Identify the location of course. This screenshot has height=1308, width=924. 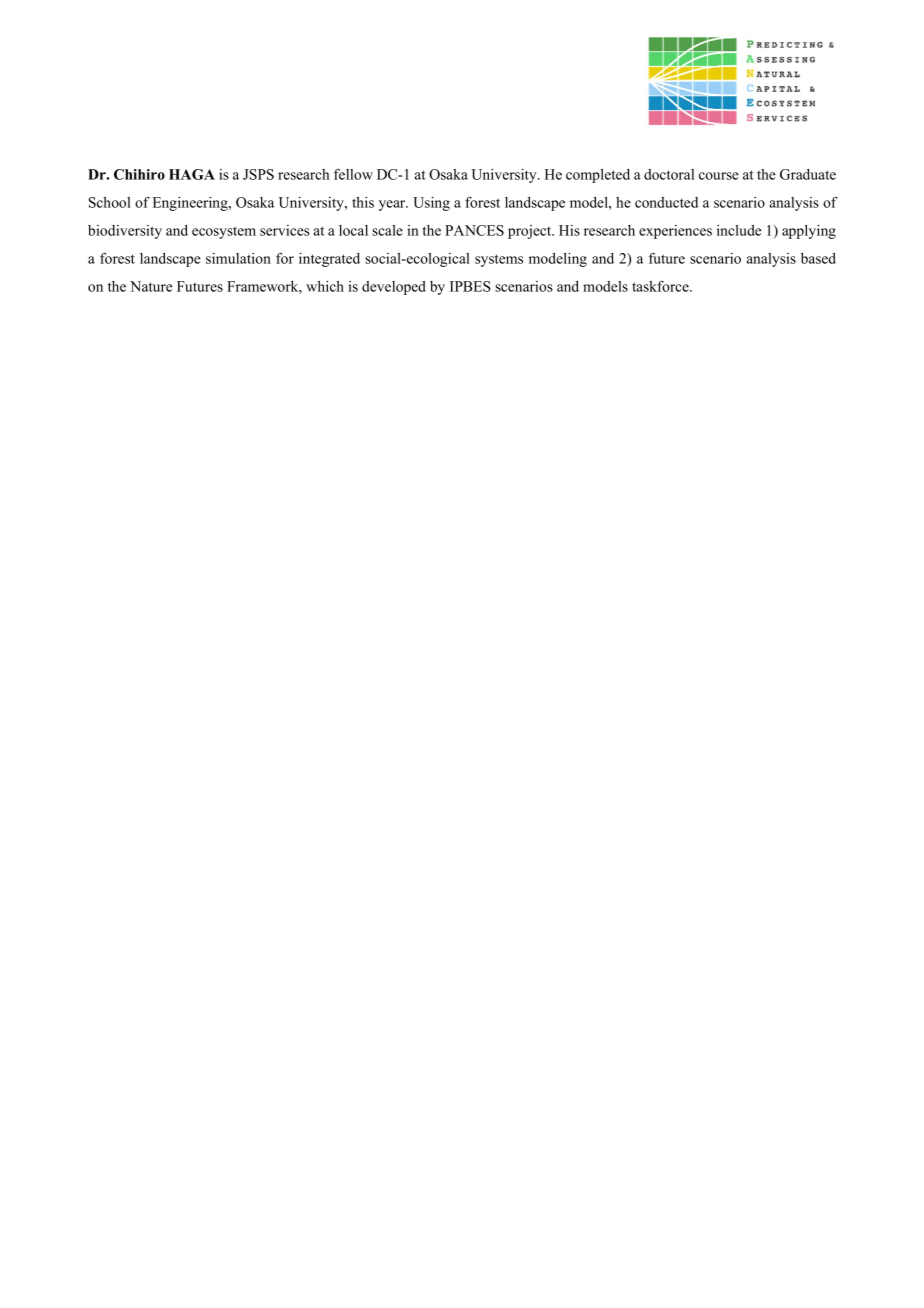
(719, 176).
